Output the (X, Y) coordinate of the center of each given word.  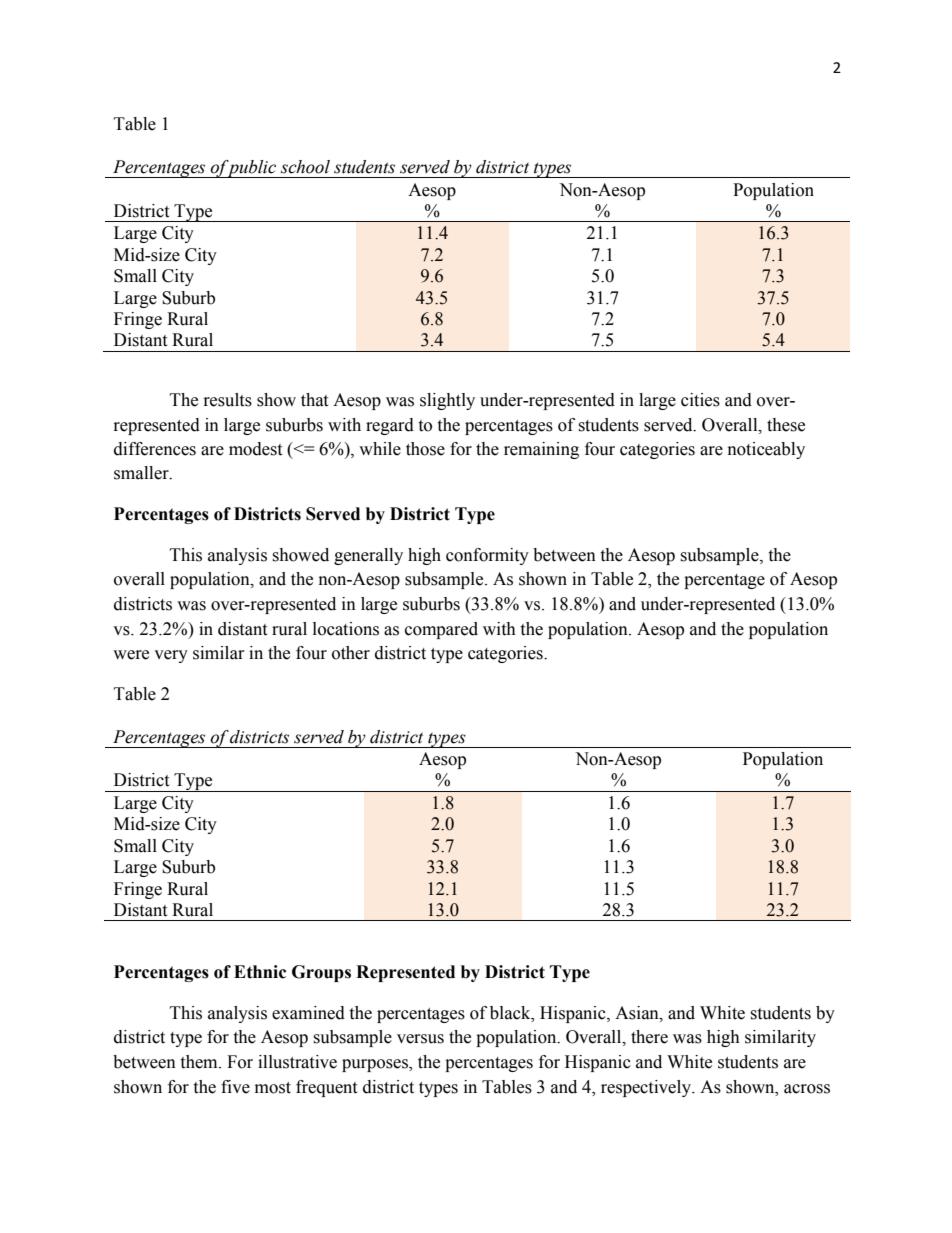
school (305, 167)
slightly (447, 401)
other (351, 653)
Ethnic (260, 972)
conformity (487, 556)
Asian (638, 1013)
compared (441, 630)
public (252, 169)
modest (255, 449)
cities (700, 400)
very (171, 656)
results (228, 400)
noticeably (766, 450)
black (511, 1013)
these (786, 425)
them (200, 1062)
